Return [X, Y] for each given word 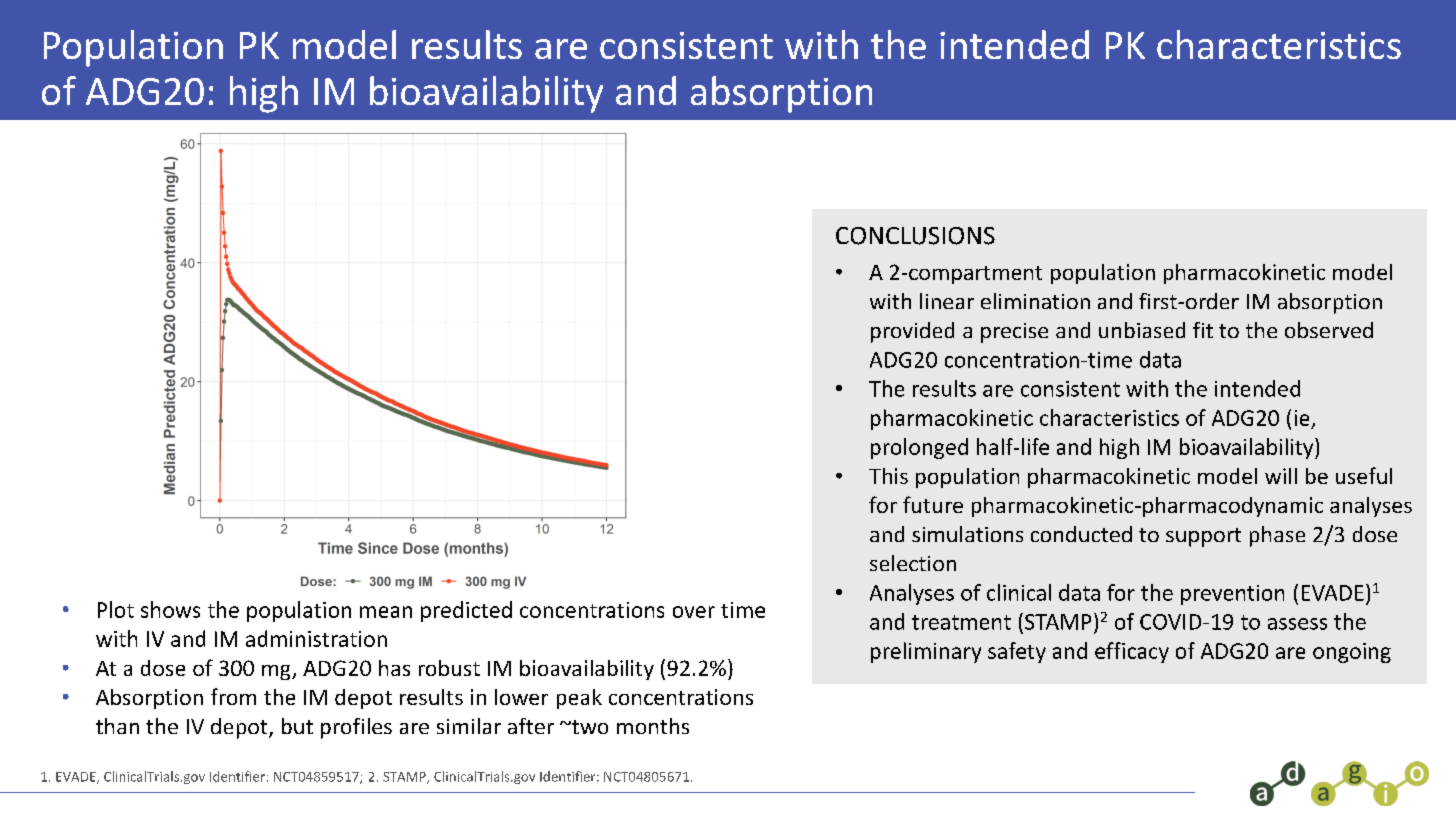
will [1281, 476]
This [888, 476]
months [653, 726]
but [297, 726]
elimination [1035, 301]
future [933, 504]
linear [947, 301]
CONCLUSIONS [915, 236]
